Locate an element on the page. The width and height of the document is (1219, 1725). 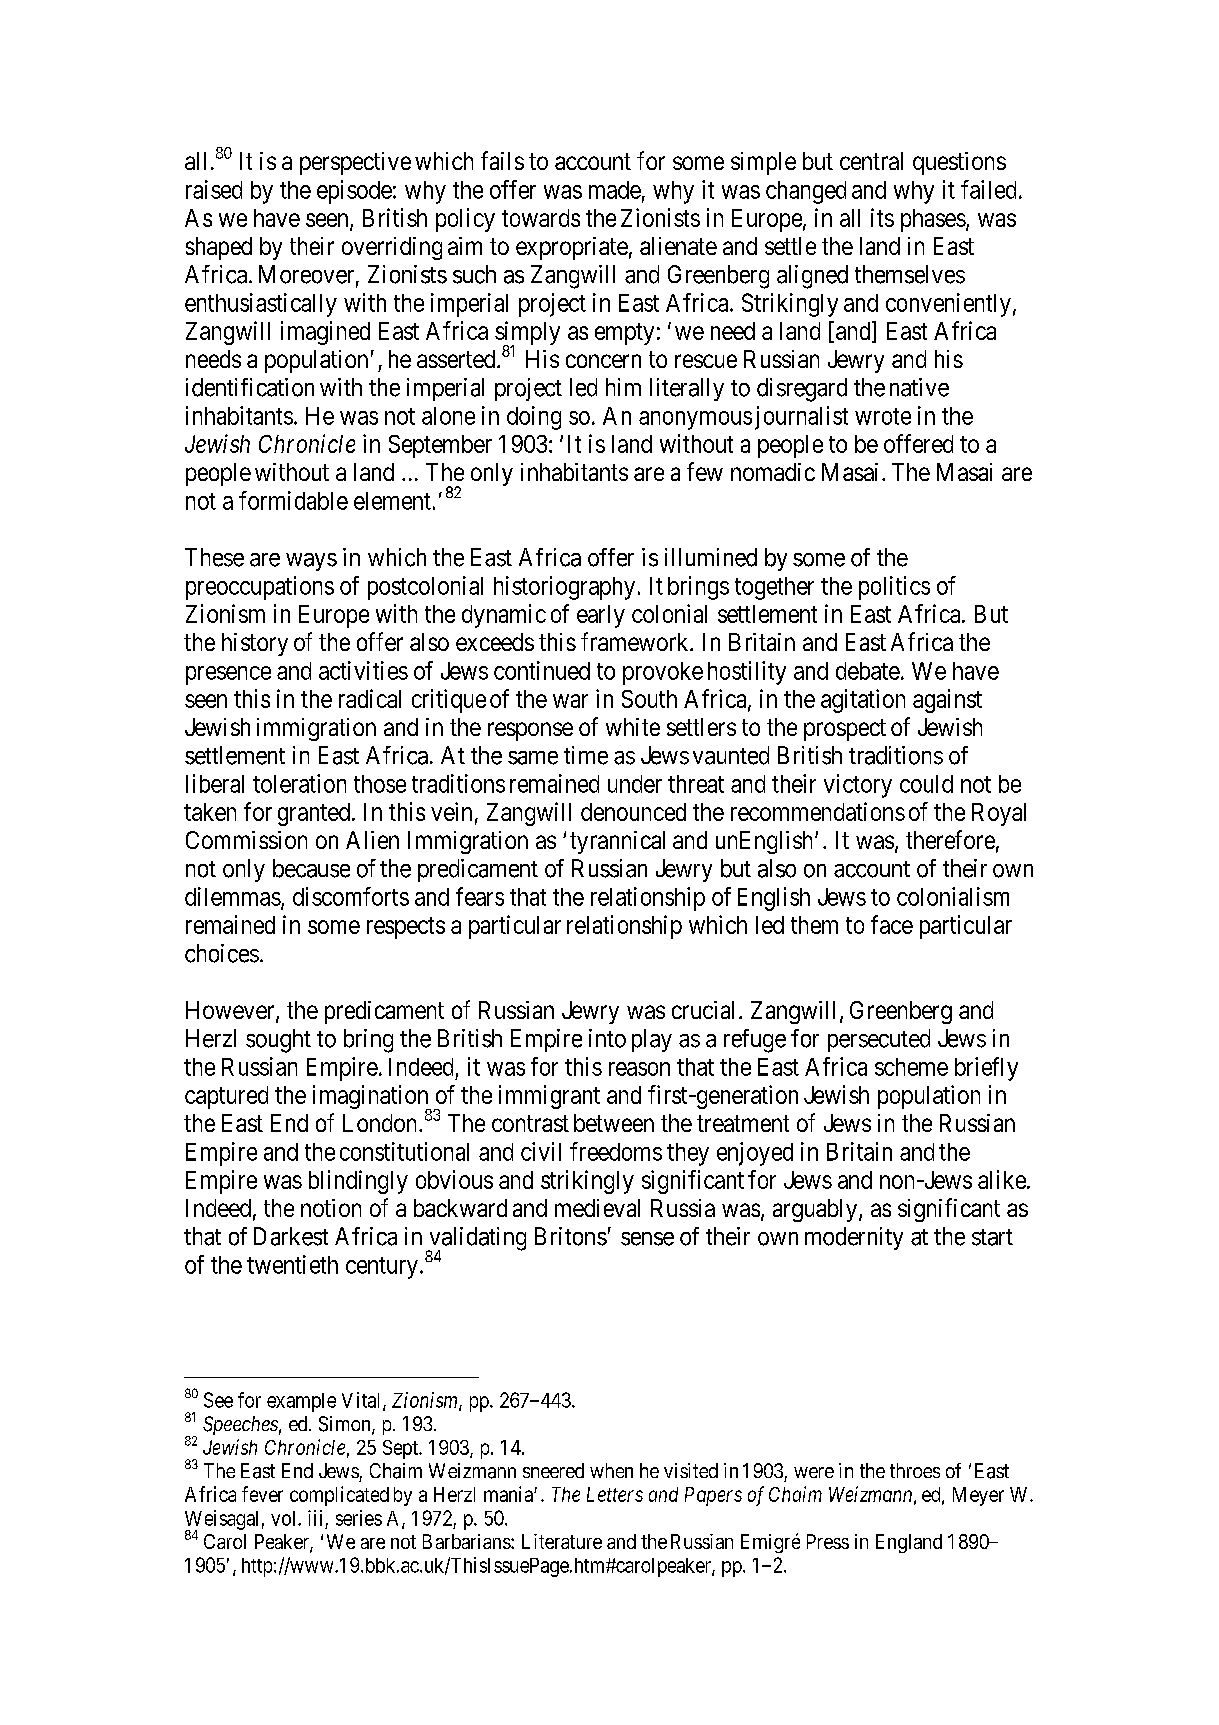
made is located at coordinates (615, 190).
